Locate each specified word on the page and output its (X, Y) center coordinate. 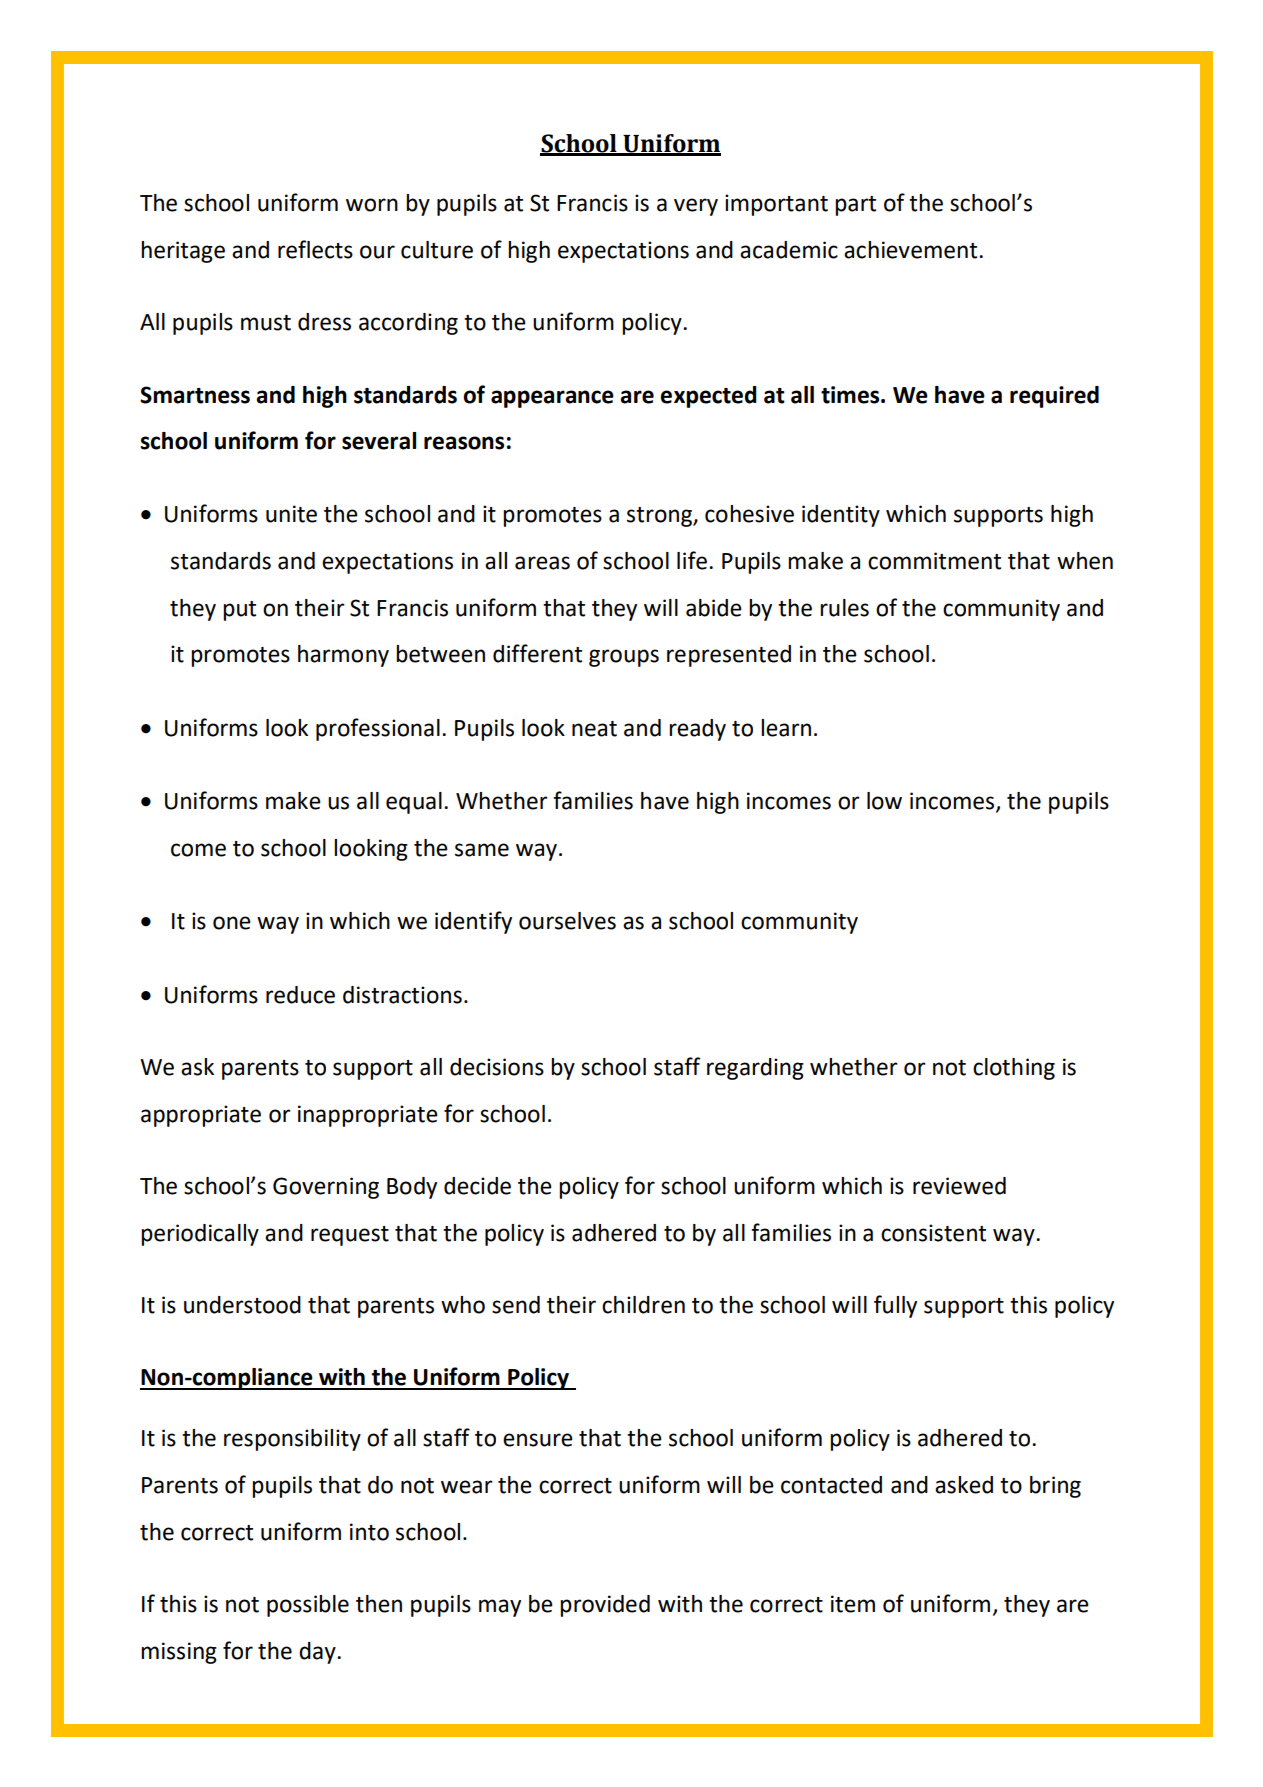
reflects (315, 249)
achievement (912, 250)
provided (605, 1606)
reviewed (959, 1186)
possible (308, 1606)
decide (477, 1186)
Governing (326, 1188)
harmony (343, 656)
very (696, 207)
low (884, 801)
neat (594, 729)
